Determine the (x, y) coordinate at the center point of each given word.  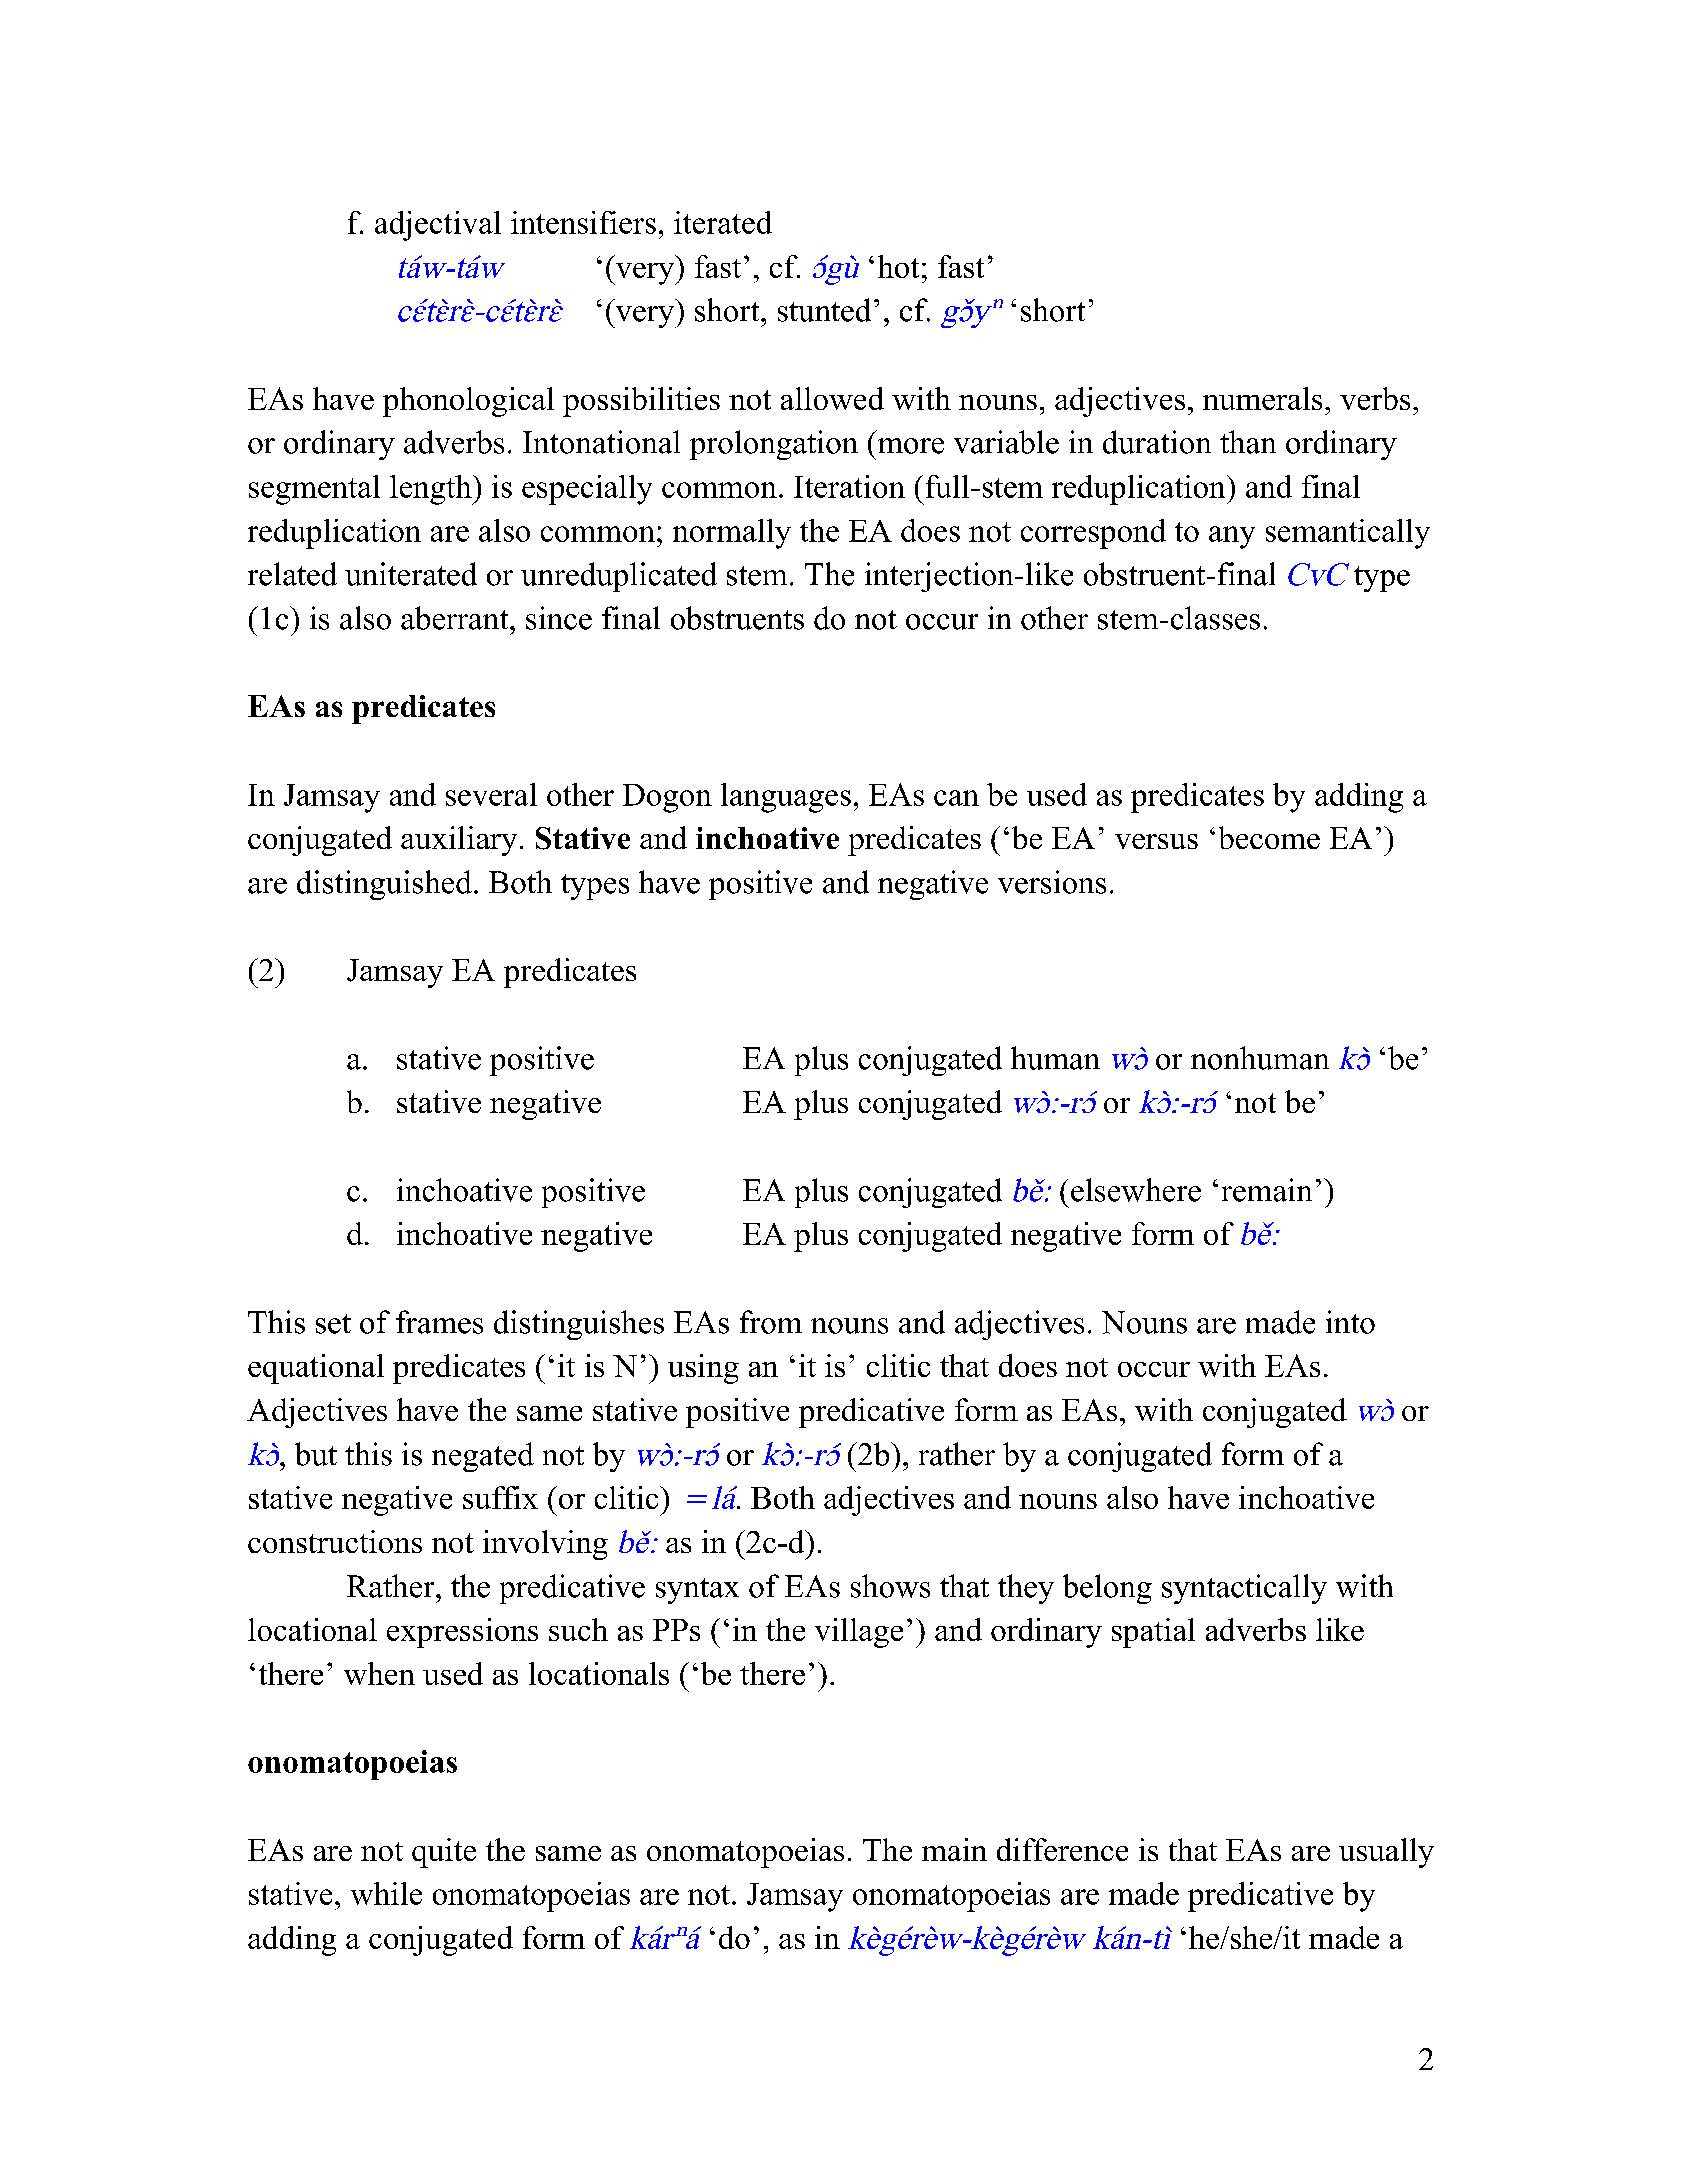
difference (1062, 1849)
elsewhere (1136, 1190)
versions (1052, 882)
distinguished (384, 885)
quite (444, 1853)
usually (1386, 1853)
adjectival (438, 226)
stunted (824, 310)
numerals (1262, 398)
